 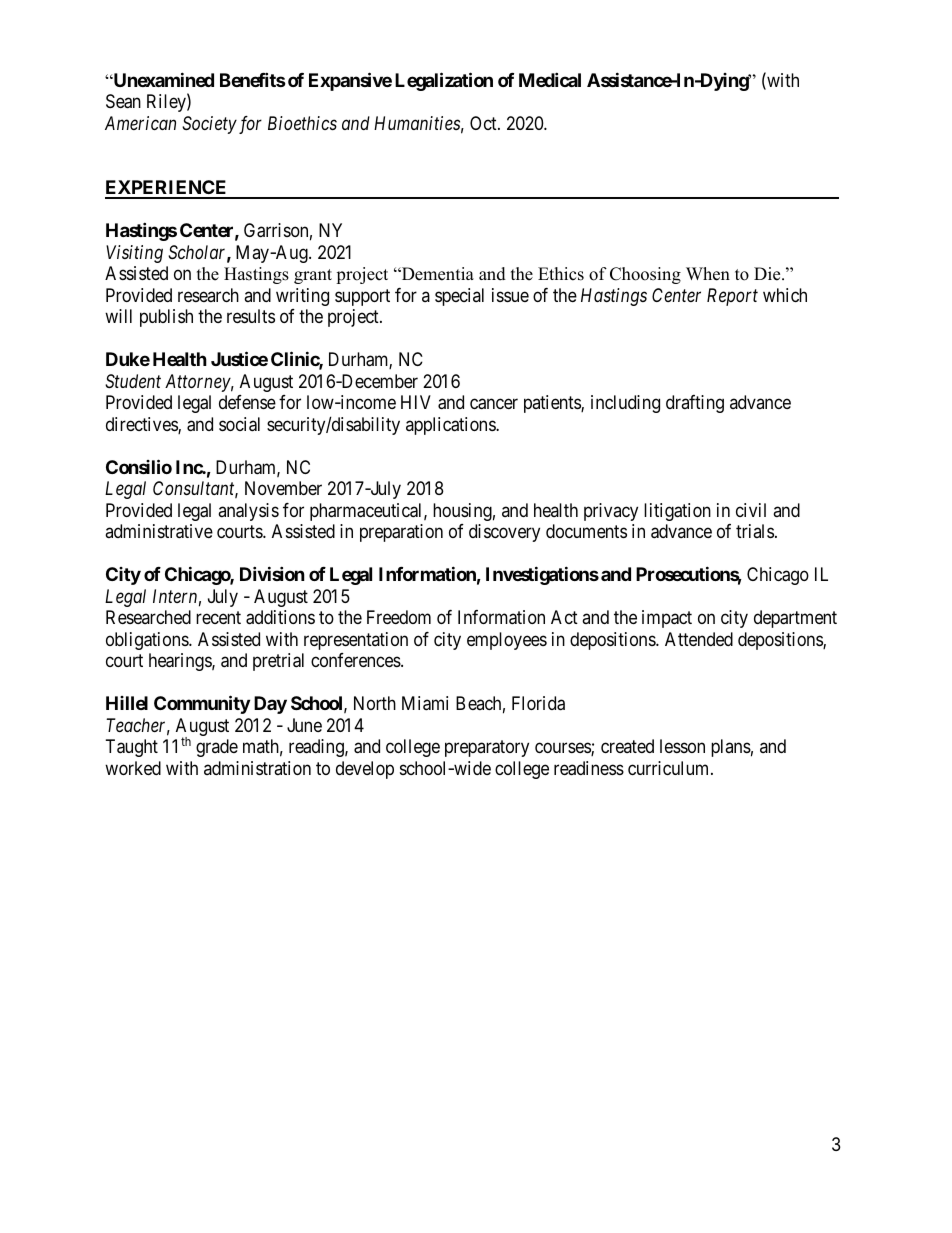 I want to click on applications, so click(x=451, y=426).
